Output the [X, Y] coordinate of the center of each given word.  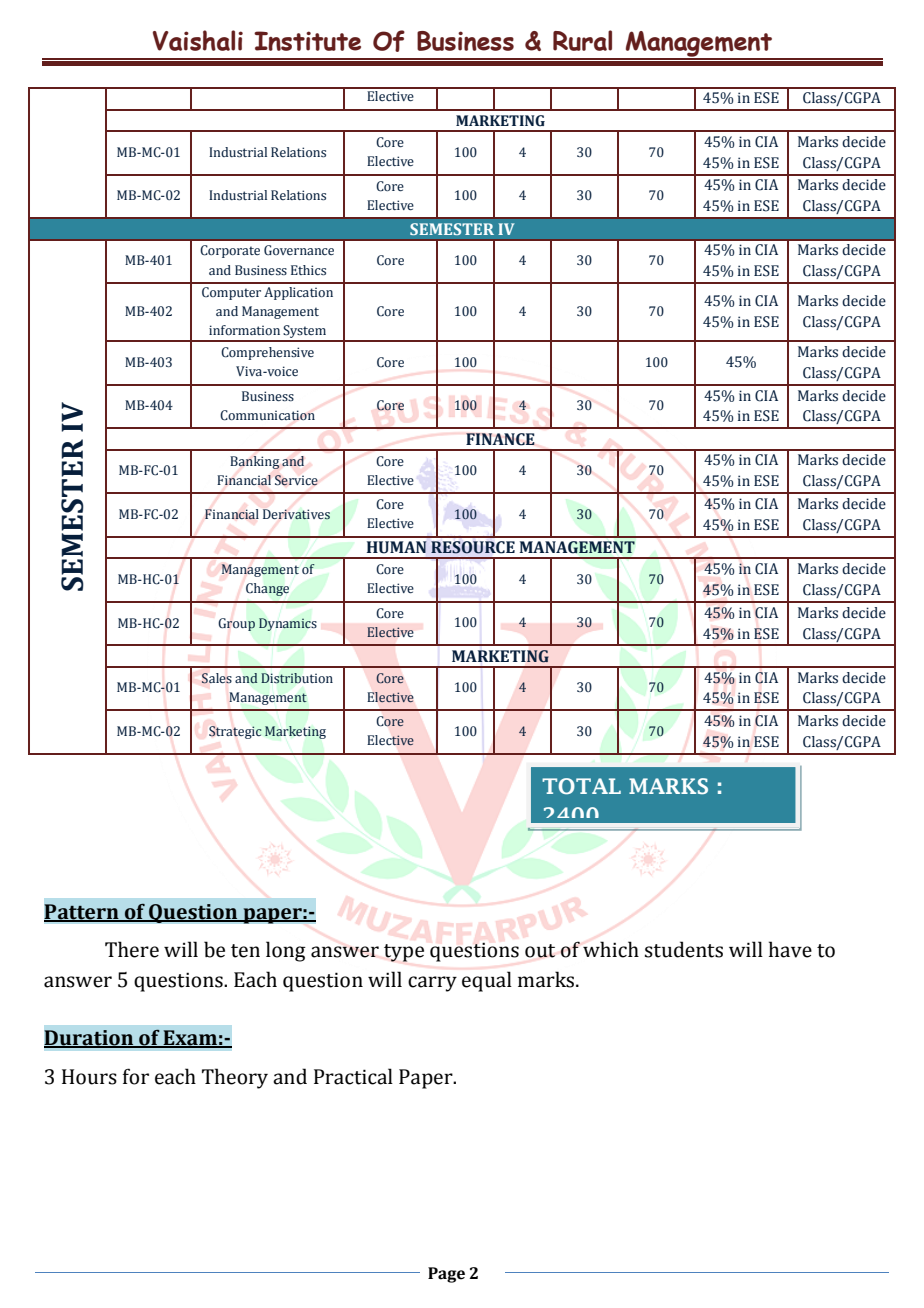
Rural [582, 40]
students [684, 949]
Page [446, 1275]
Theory [235, 1078]
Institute [307, 41]
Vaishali [198, 40]
